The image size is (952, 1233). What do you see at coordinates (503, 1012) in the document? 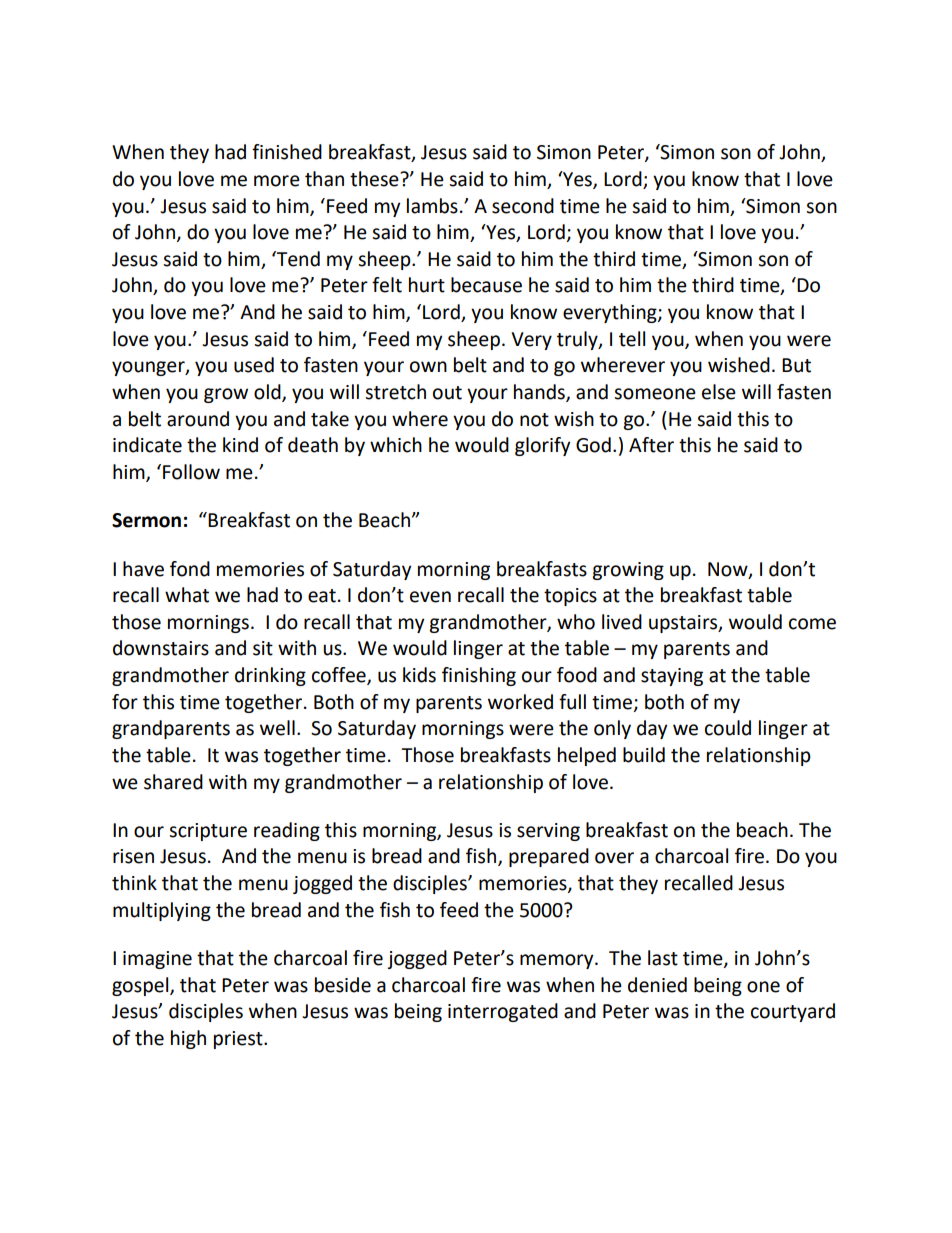
I see `interrogated` at bounding box center [503, 1012].
